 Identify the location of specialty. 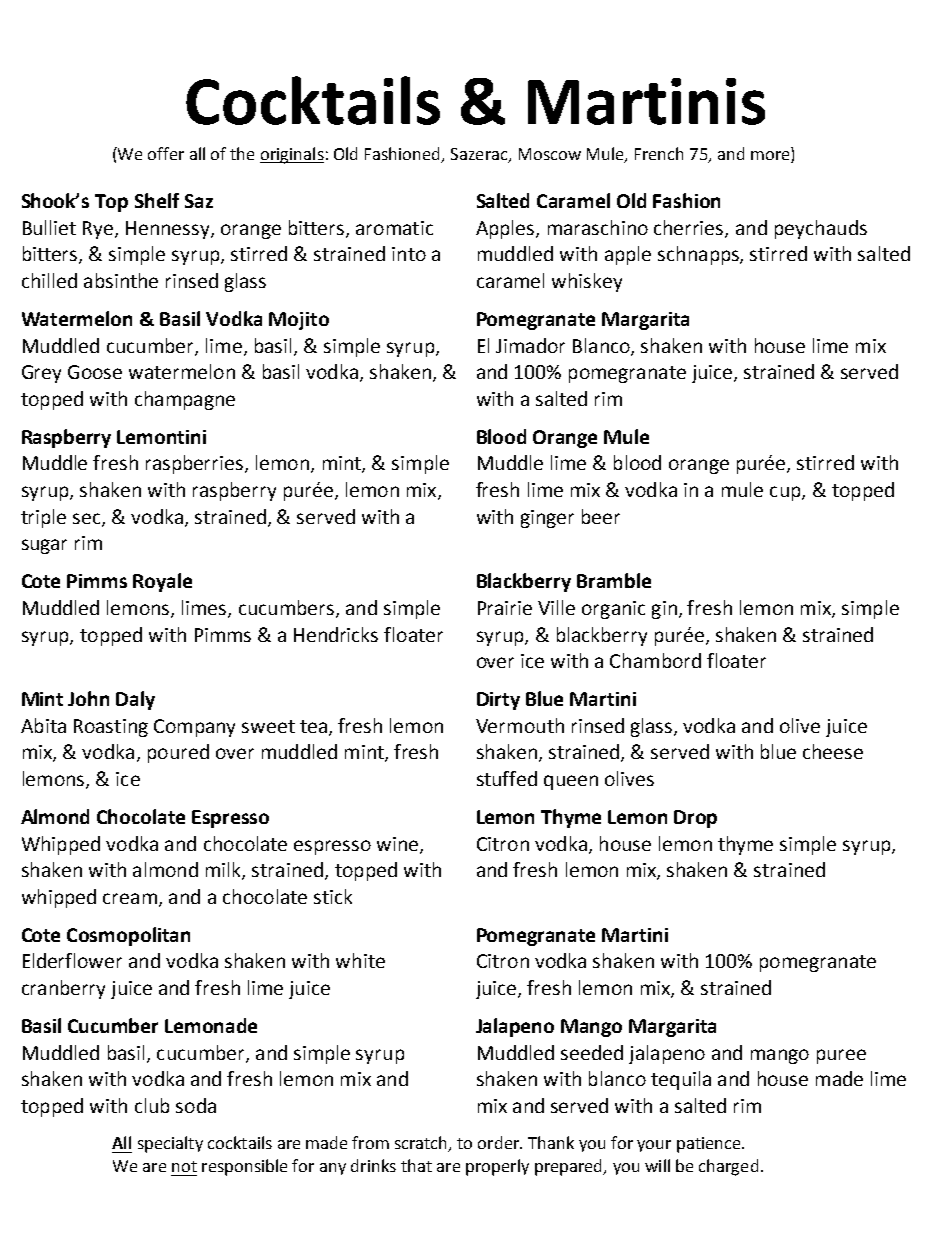
(170, 1144).
